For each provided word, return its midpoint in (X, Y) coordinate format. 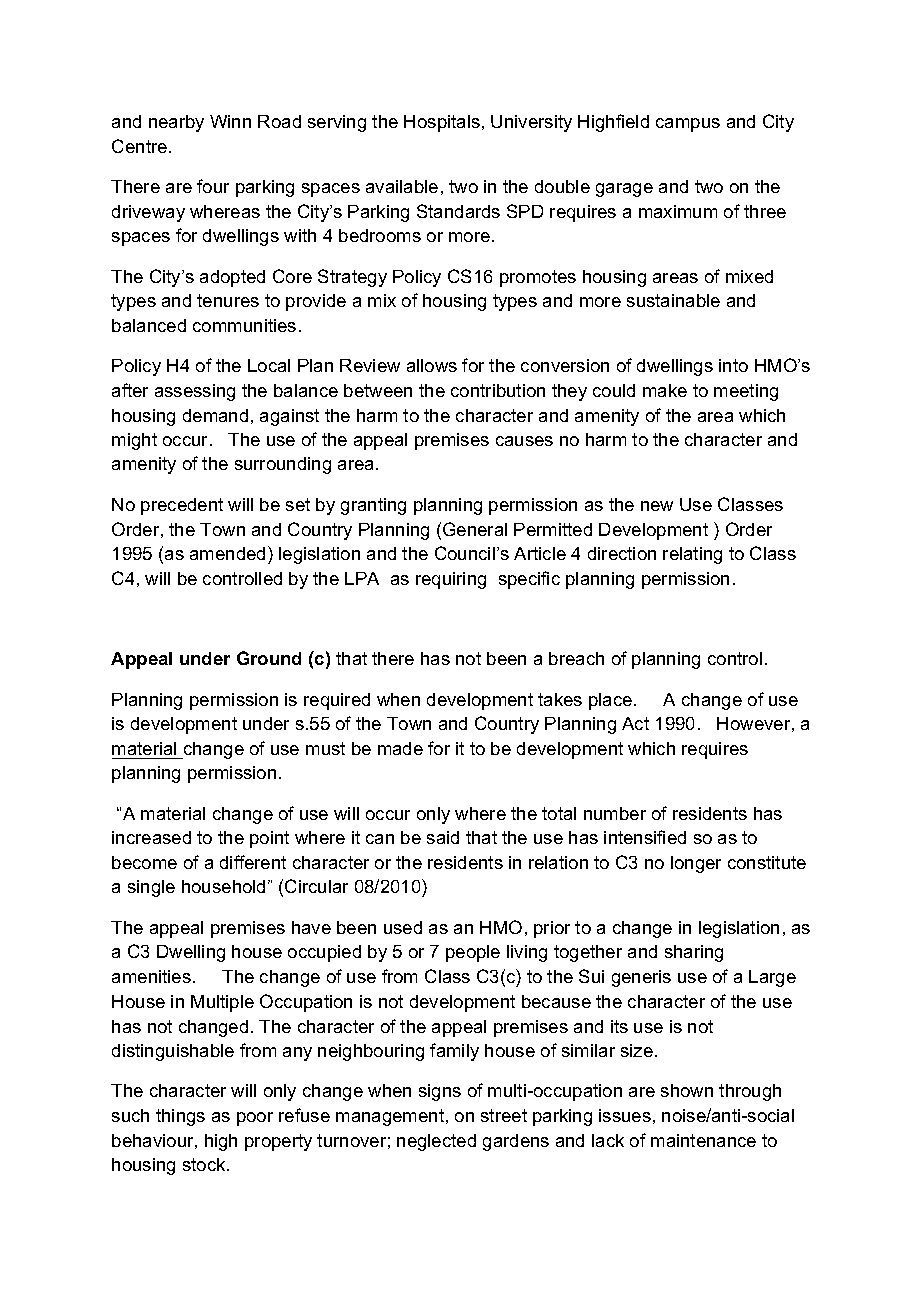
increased (151, 837)
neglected (436, 1142)
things (180, 1117)
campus (688, 125)
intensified (645, 837)
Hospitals (442, 123)
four (213, 186)
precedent (182, 506)
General (475, 529)
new (657, 506)
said (443, 837)
